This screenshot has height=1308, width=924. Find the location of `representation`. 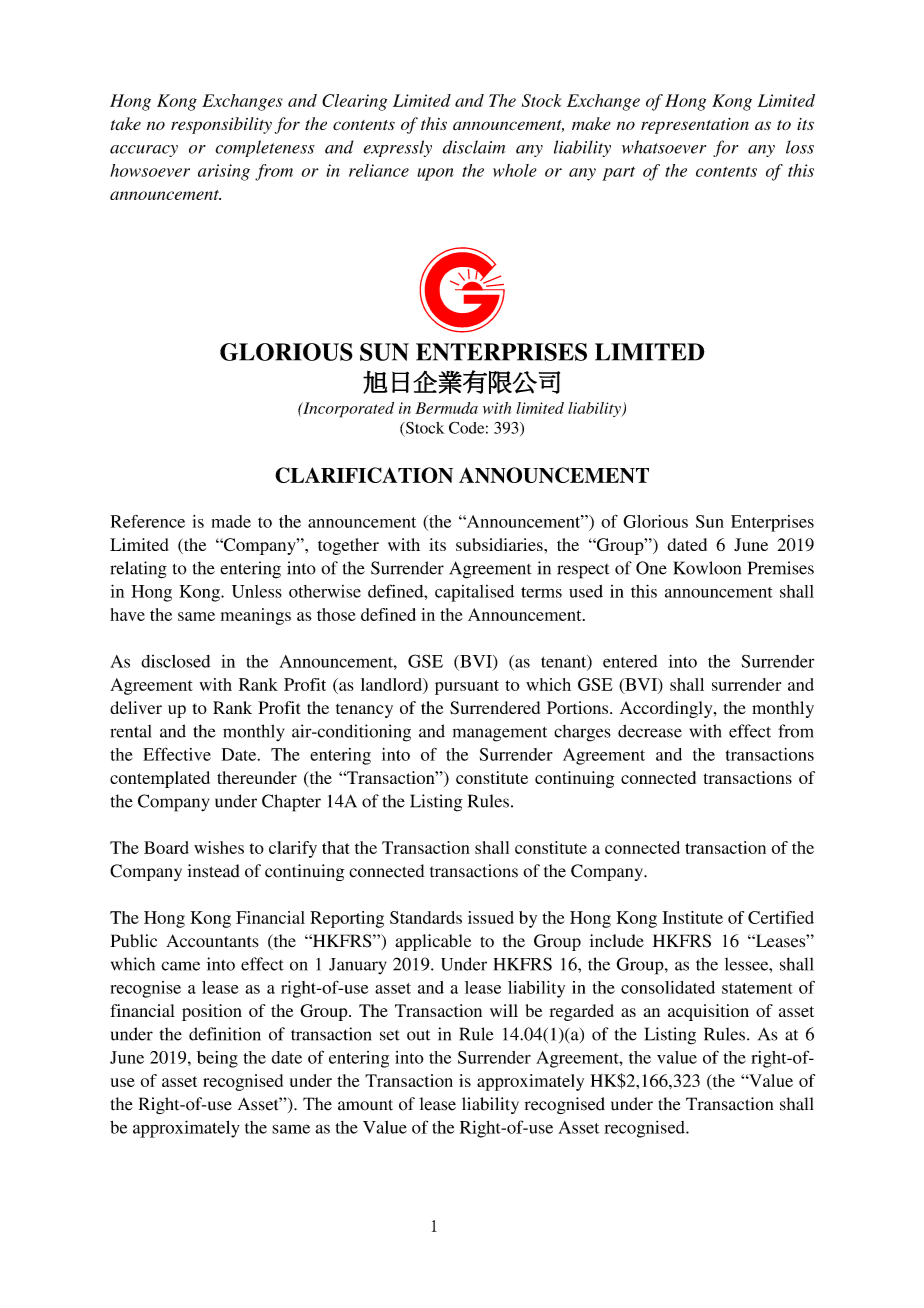

representation is located at coordinates (695, 125).
